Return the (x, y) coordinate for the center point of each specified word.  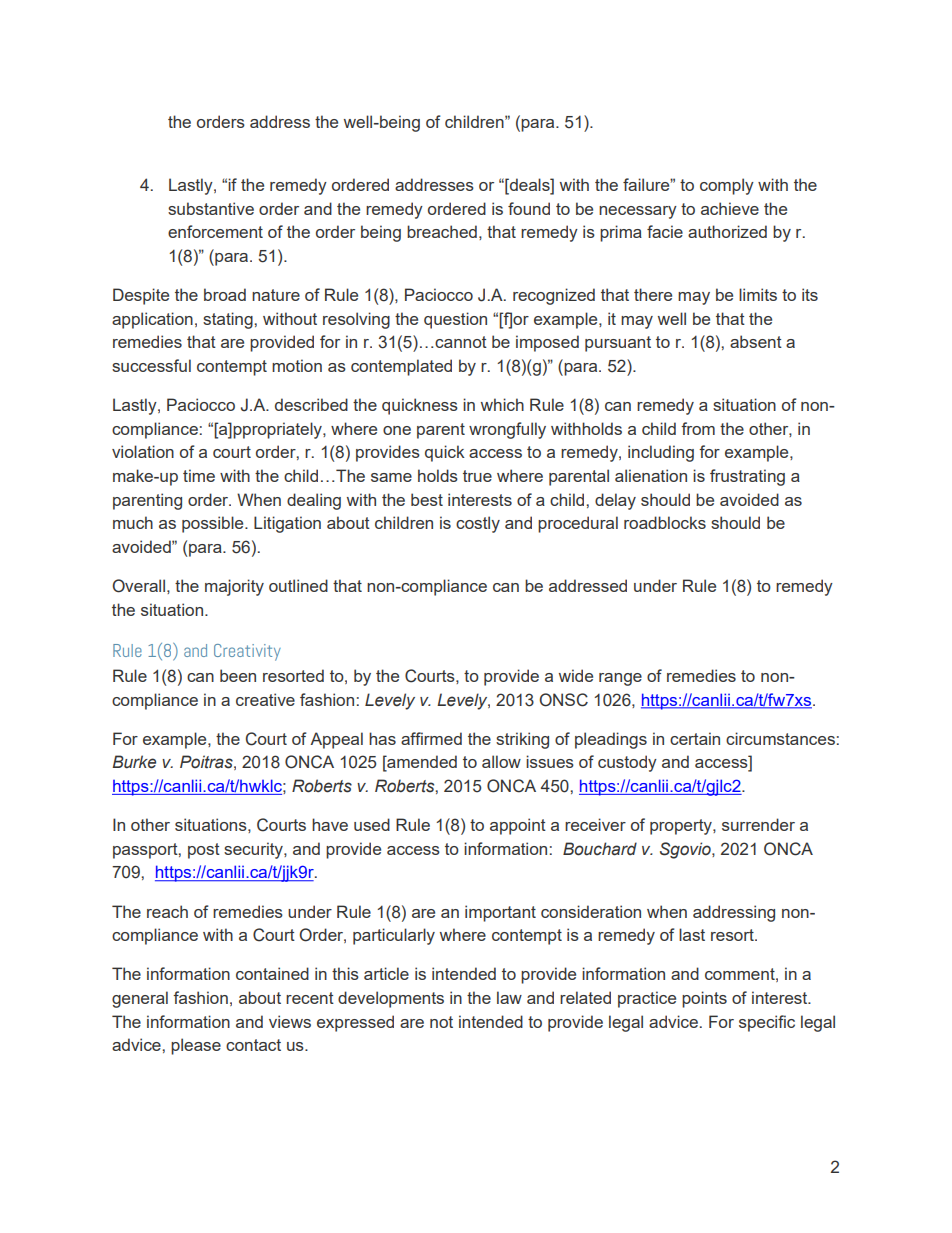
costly (478, 524)
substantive (211, 208)
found (529, 208)
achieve (730, 208)
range (620, 679)
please (196, 1046)
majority (234, 587)
